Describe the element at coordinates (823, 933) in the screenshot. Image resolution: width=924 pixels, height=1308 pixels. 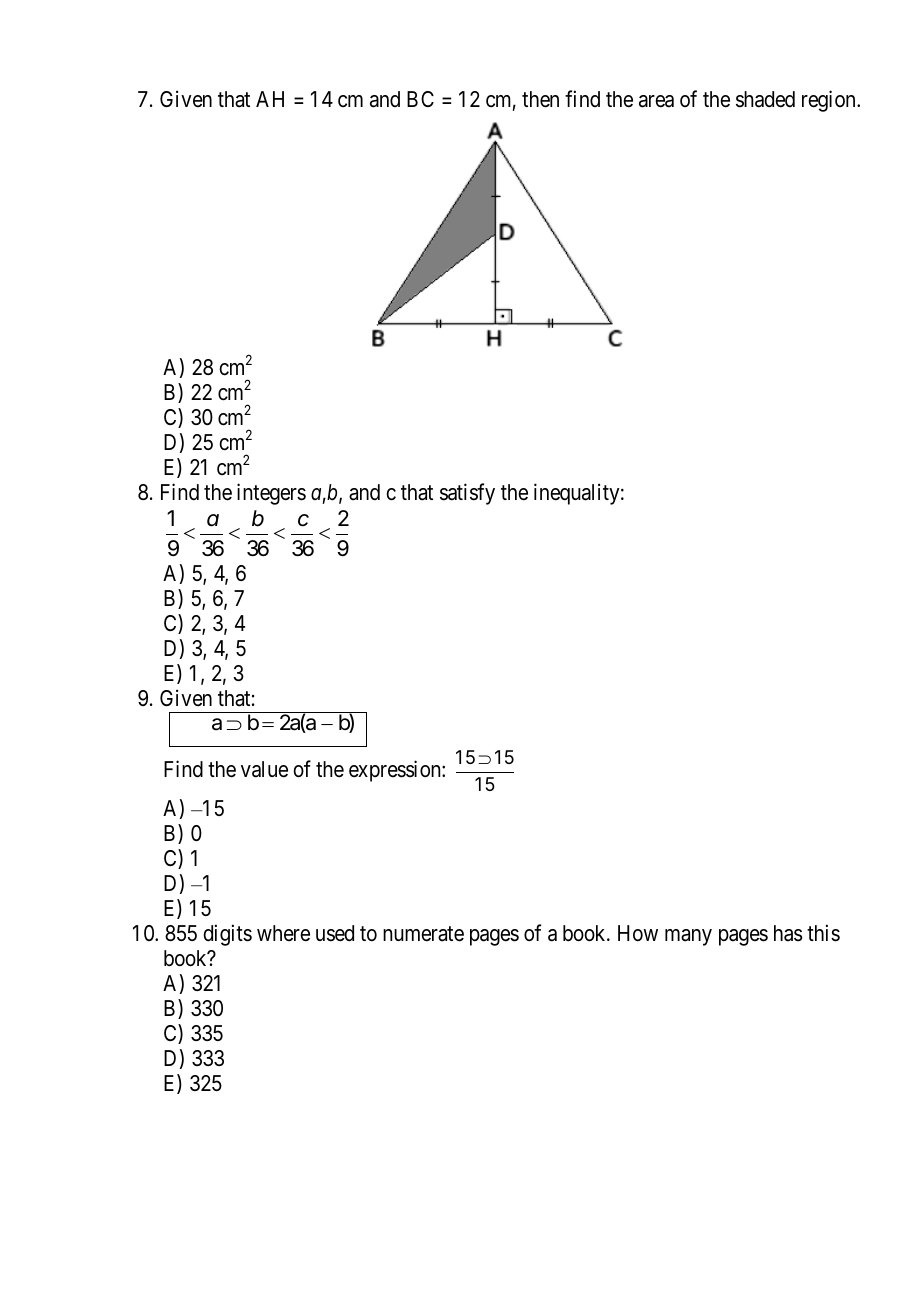
I see `this` at that location.
